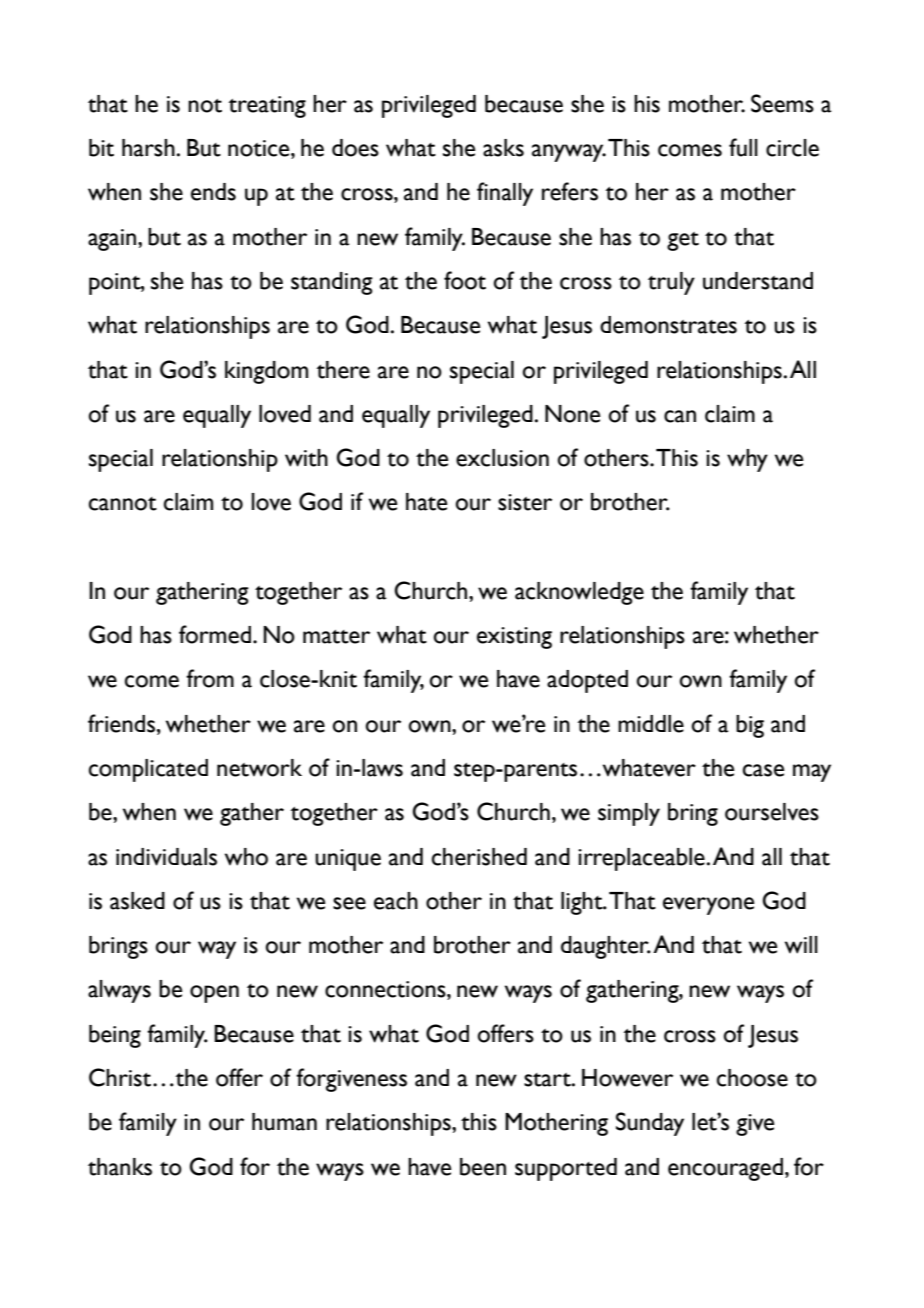 The height and width of the image is (1308, 924). I want to click on asks, so click(503, 148).
